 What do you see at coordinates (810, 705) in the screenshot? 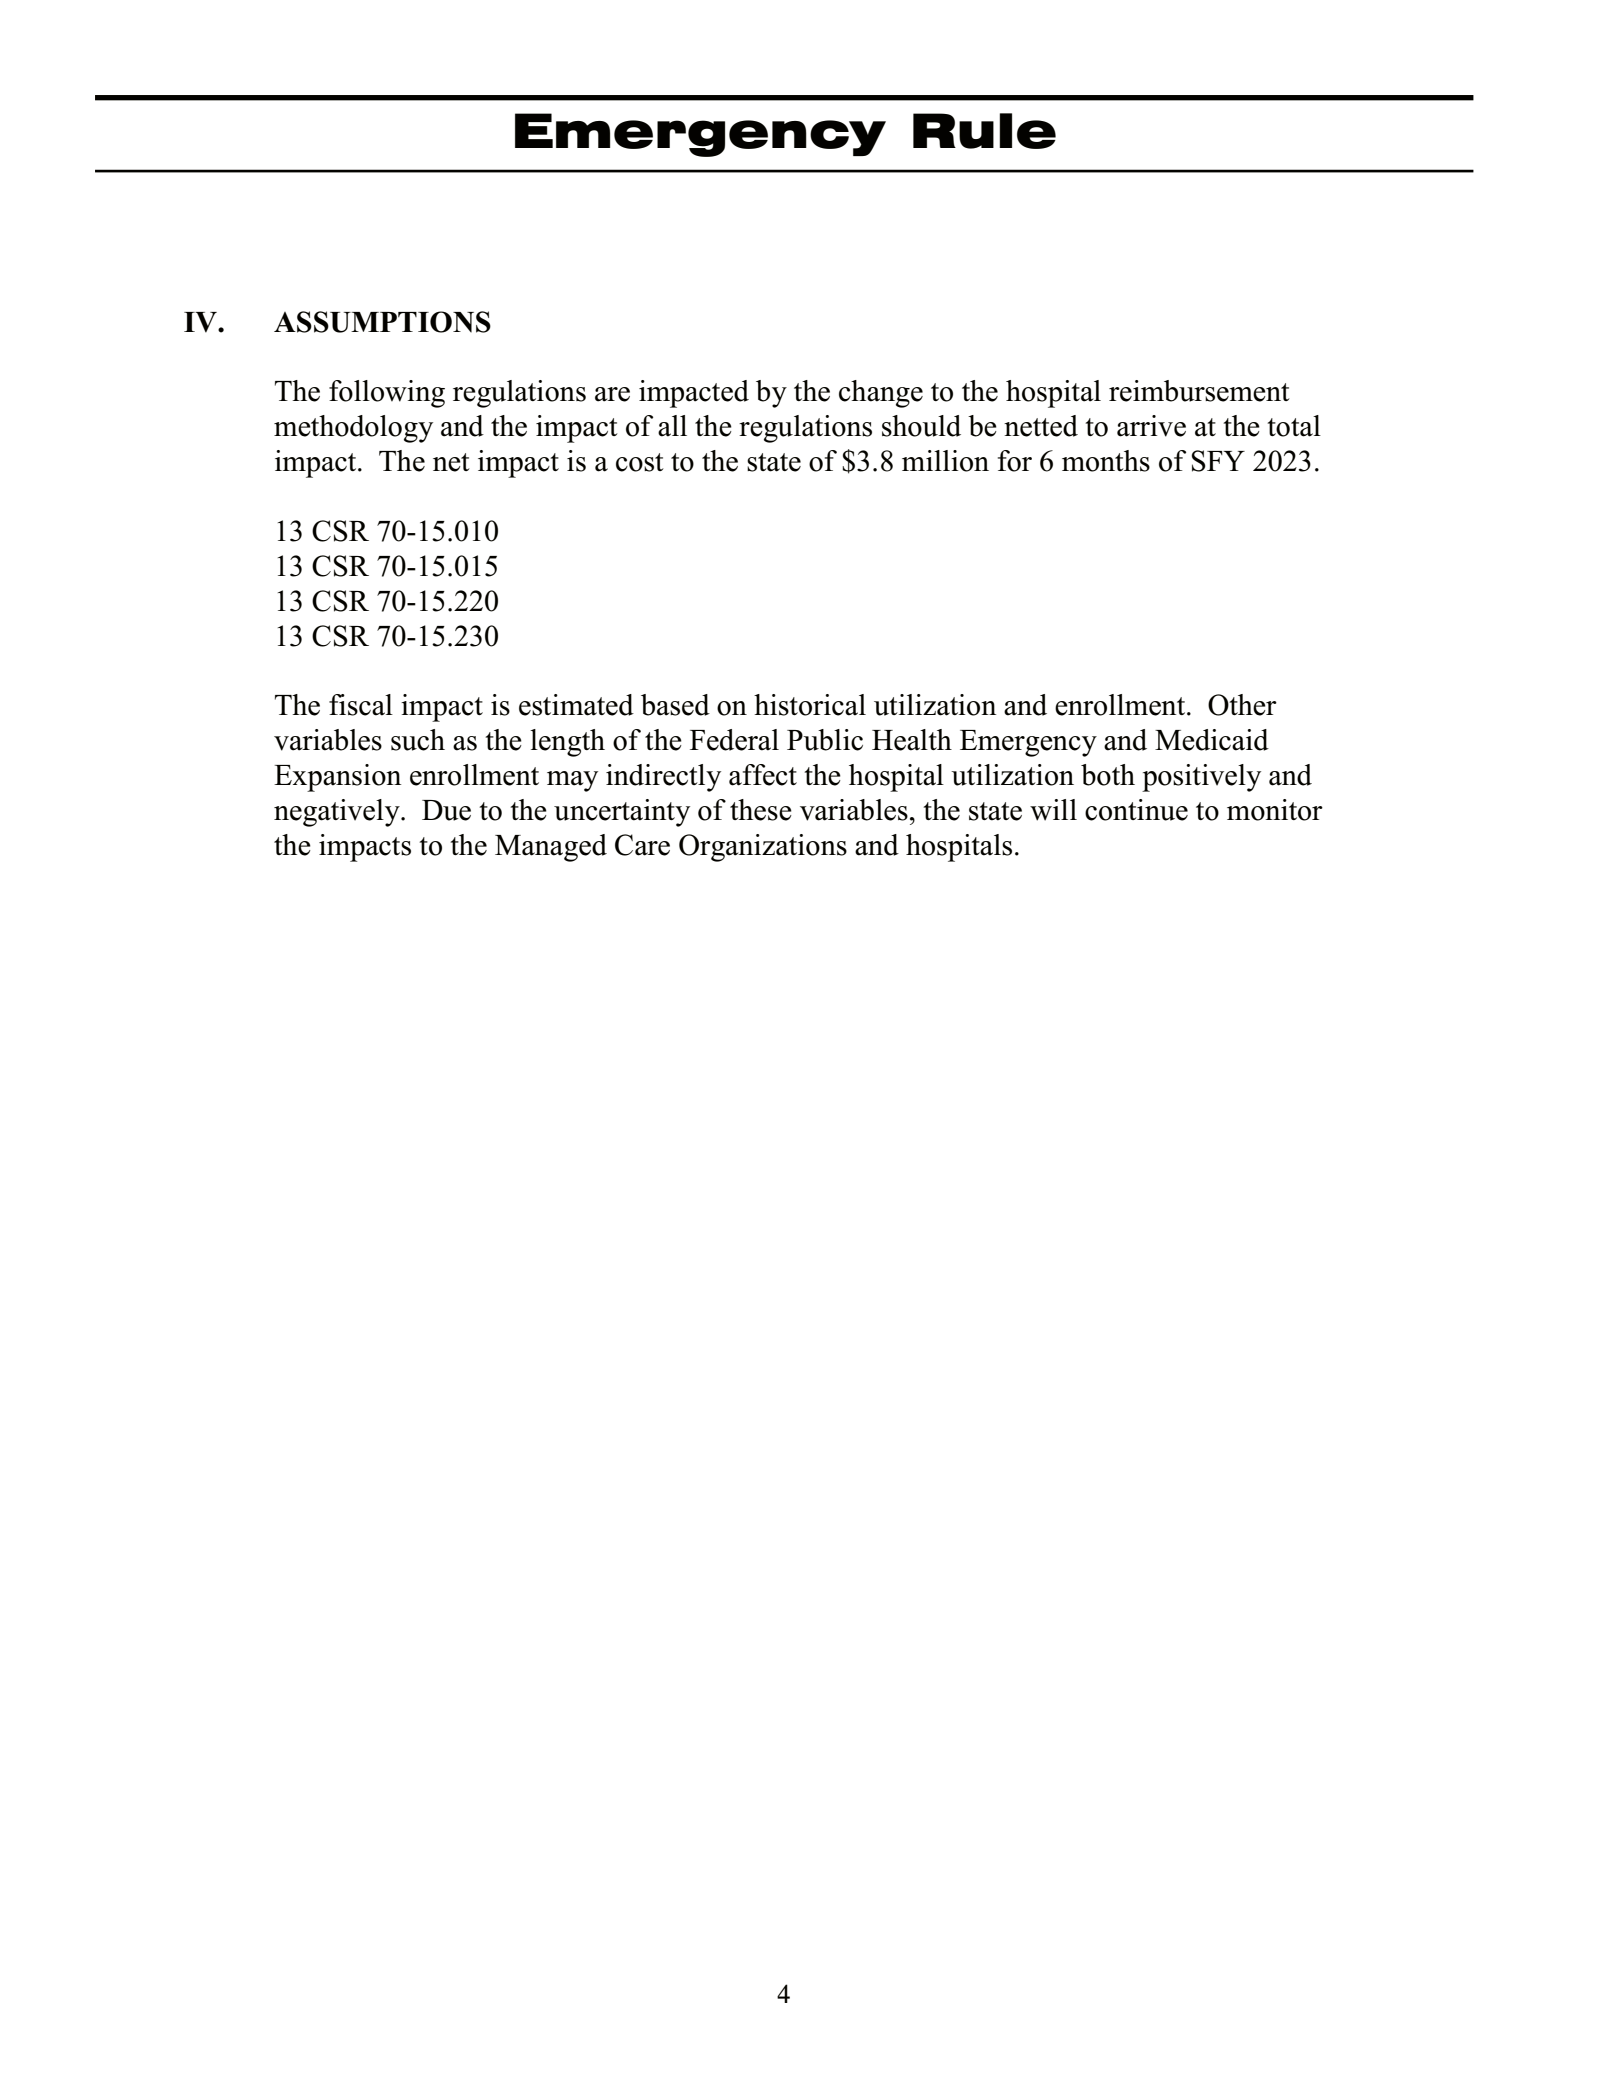
I see `historical` at bounding box center [810, 705].
